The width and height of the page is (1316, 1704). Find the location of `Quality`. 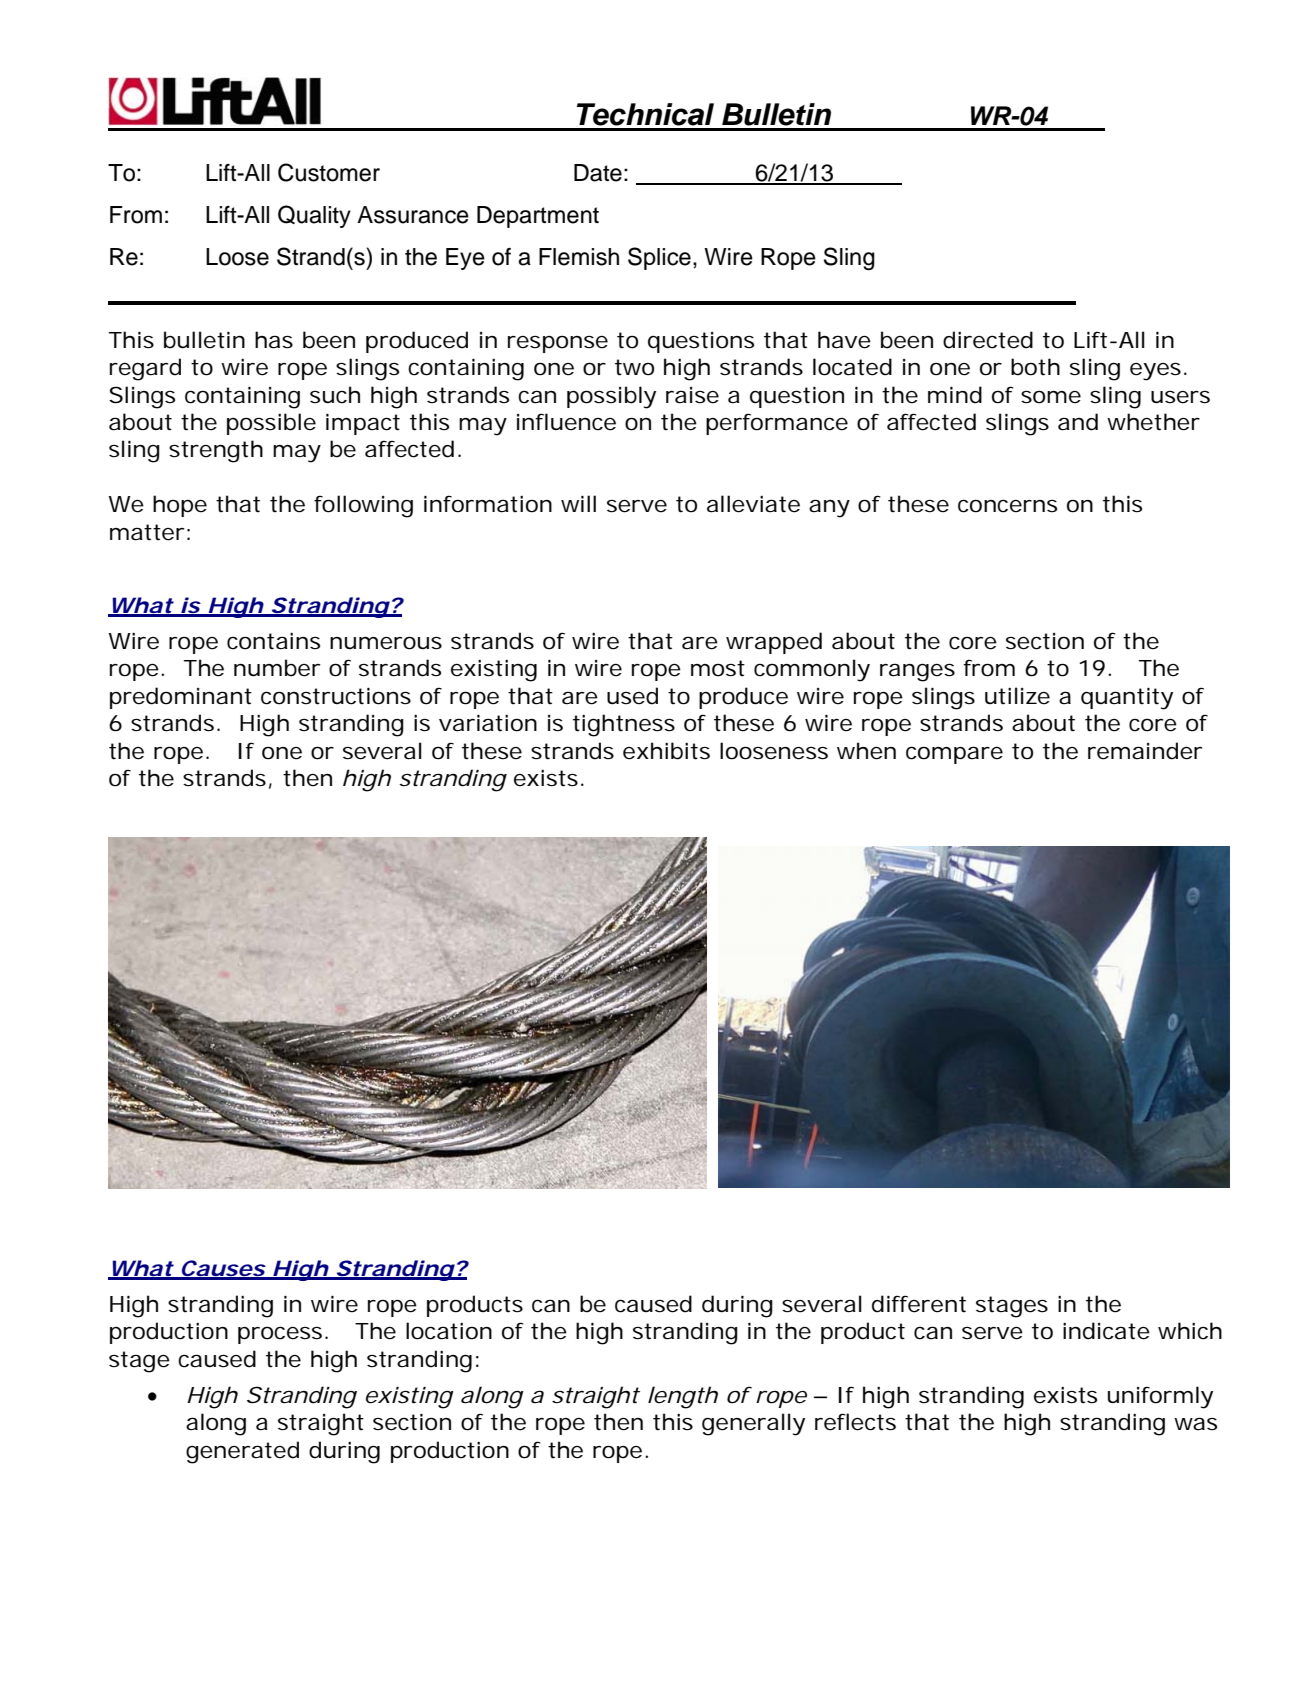

Quality is located at coordinates (314, 216).
